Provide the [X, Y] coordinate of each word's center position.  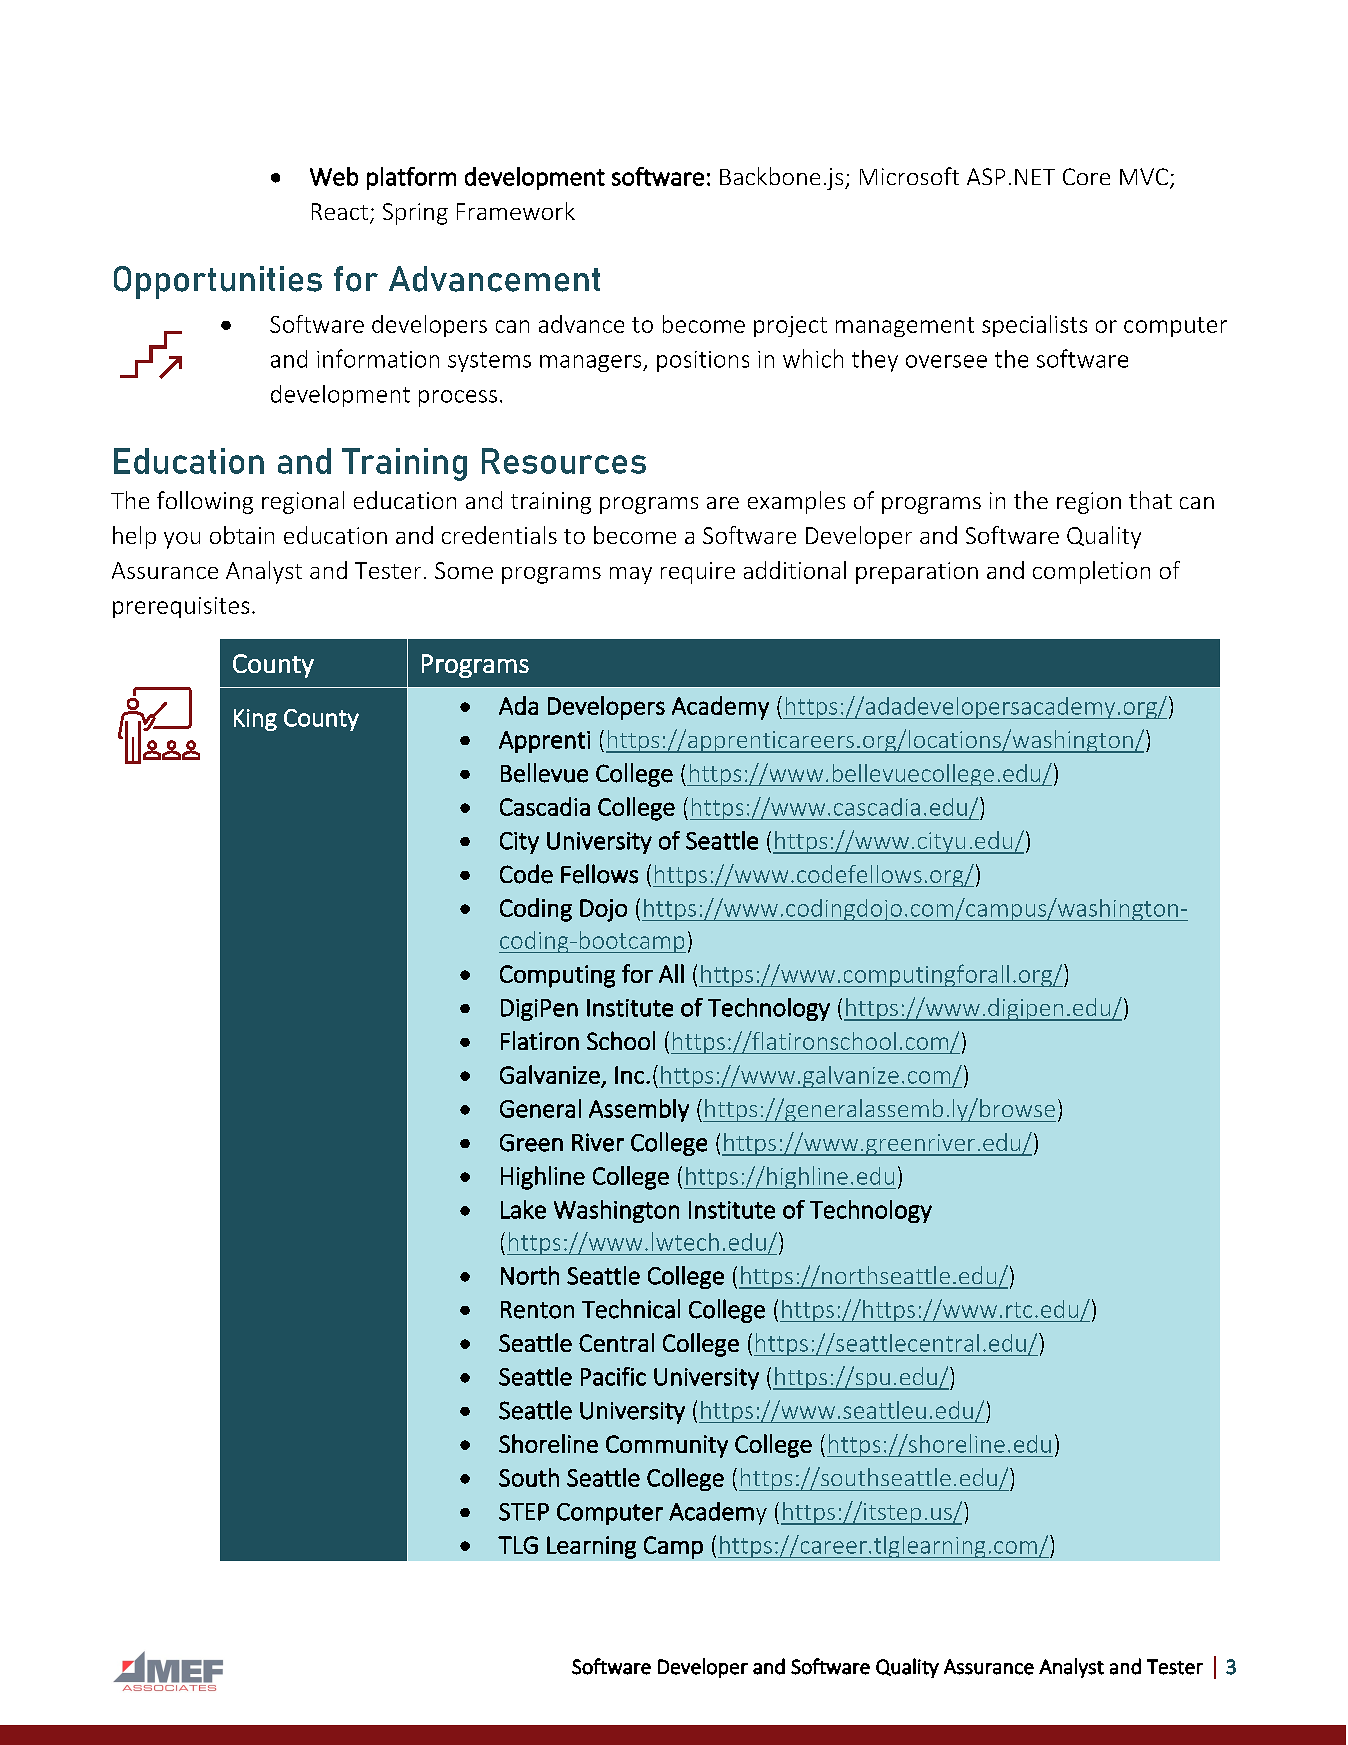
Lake [523, 1209]
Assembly [639, 1110]
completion [1091, 572]
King [255, 720]
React [340, 211]
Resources [564, 461]
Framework [516, 211]
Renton [537, 1310]
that [1150, 500]
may [631, 575]
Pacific [613, 1376]
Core [1086, 176]
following [205, 502]
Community [667, 1446]
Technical [631, 1309]
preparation [917, 573]
